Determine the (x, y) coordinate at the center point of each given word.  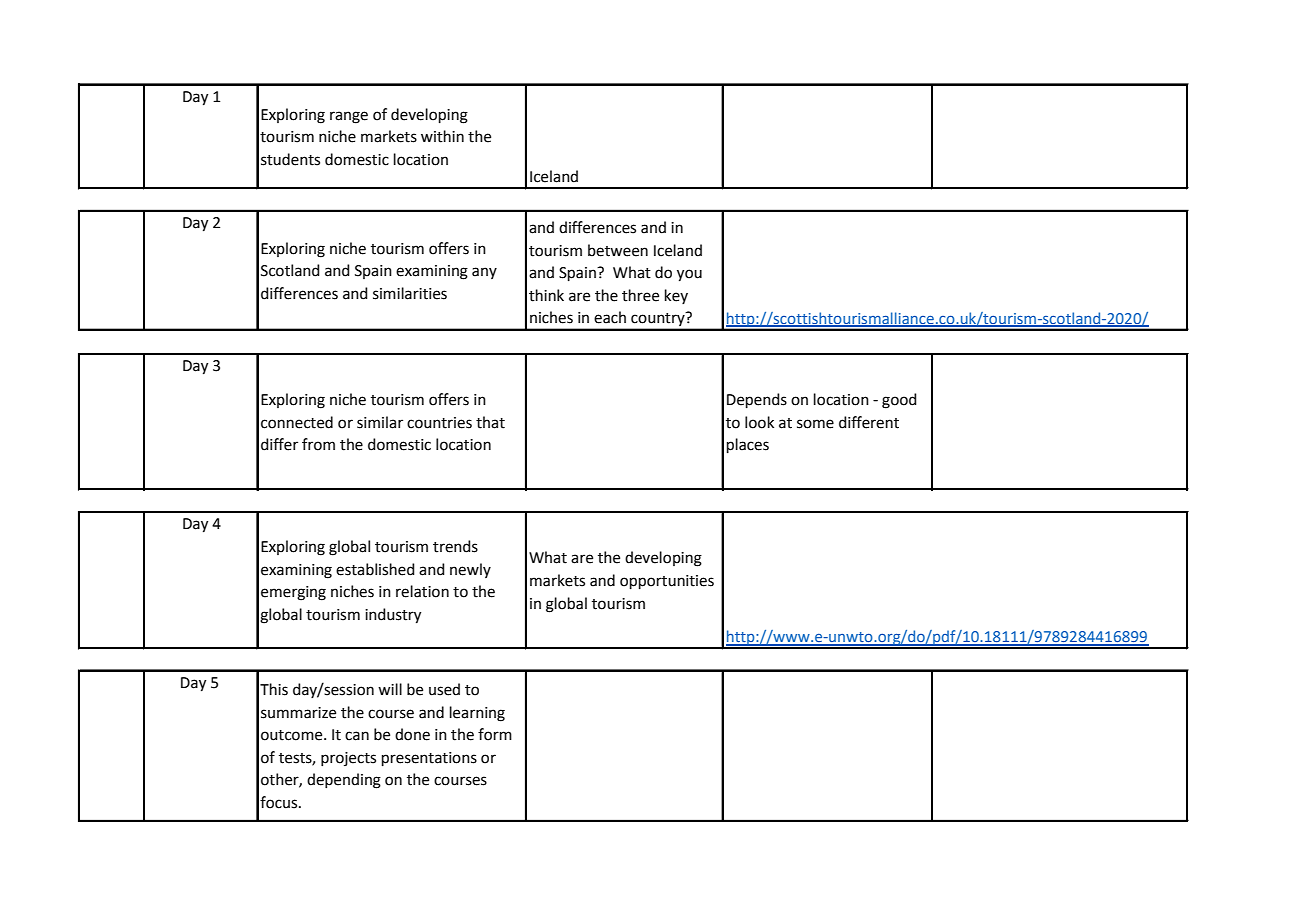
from (318, 444)
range (349, 117)
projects (348, 759)
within (442, 136)
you (689, 275)
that (490, 422)
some (815, 424)
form (495, 734)
